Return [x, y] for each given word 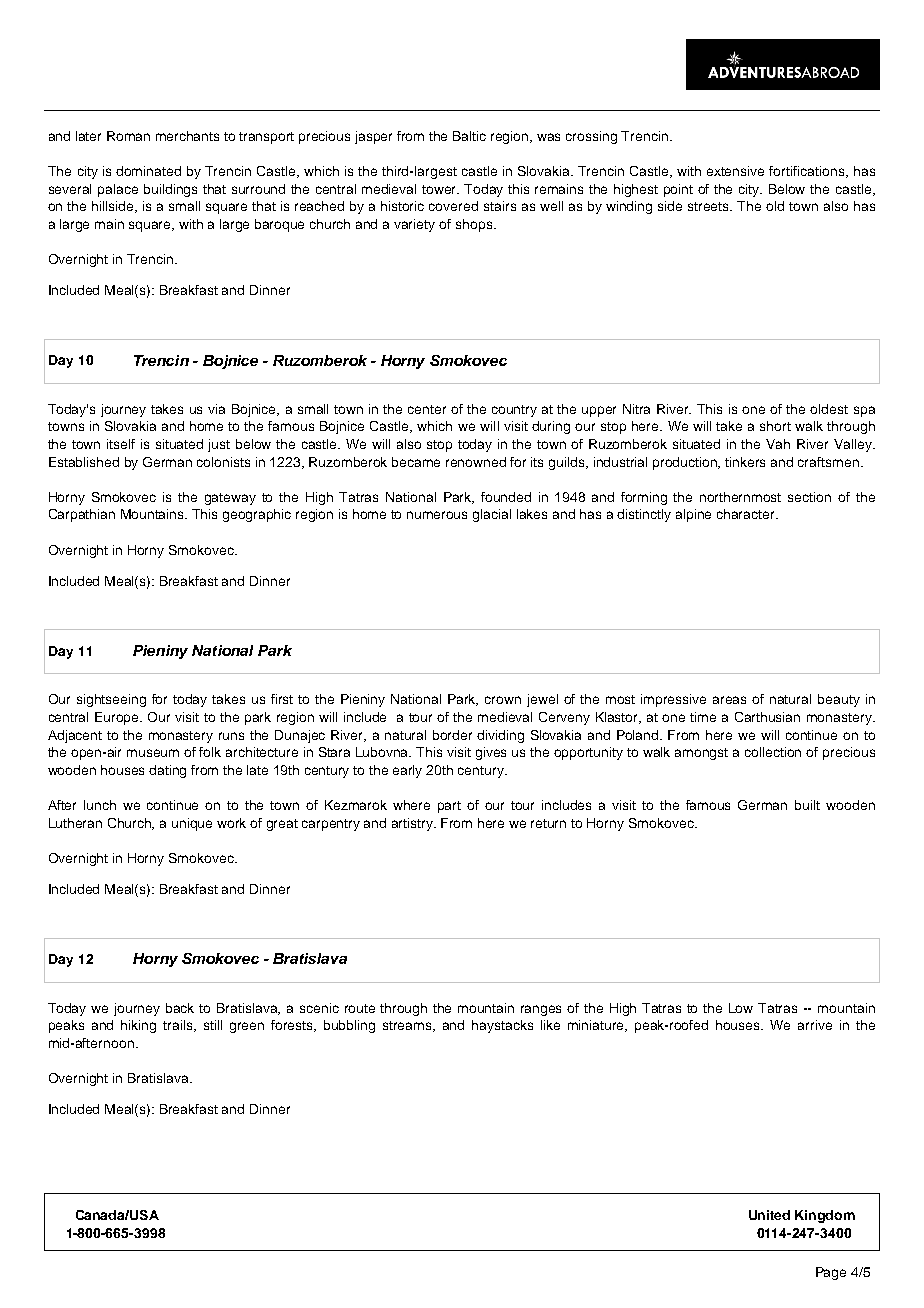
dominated [148, 171]
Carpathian [82, 515]
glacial [492, 515]
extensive [735, 171]
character [747, 514]
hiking [138, 1026]
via [216, 409]
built [807, 805]
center [427, 409]
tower [440, 189]
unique [192, 824]
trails [179, 1026]
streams [408, 1026]
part [449, 807]
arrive [815, 1025]
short [775, 426]
